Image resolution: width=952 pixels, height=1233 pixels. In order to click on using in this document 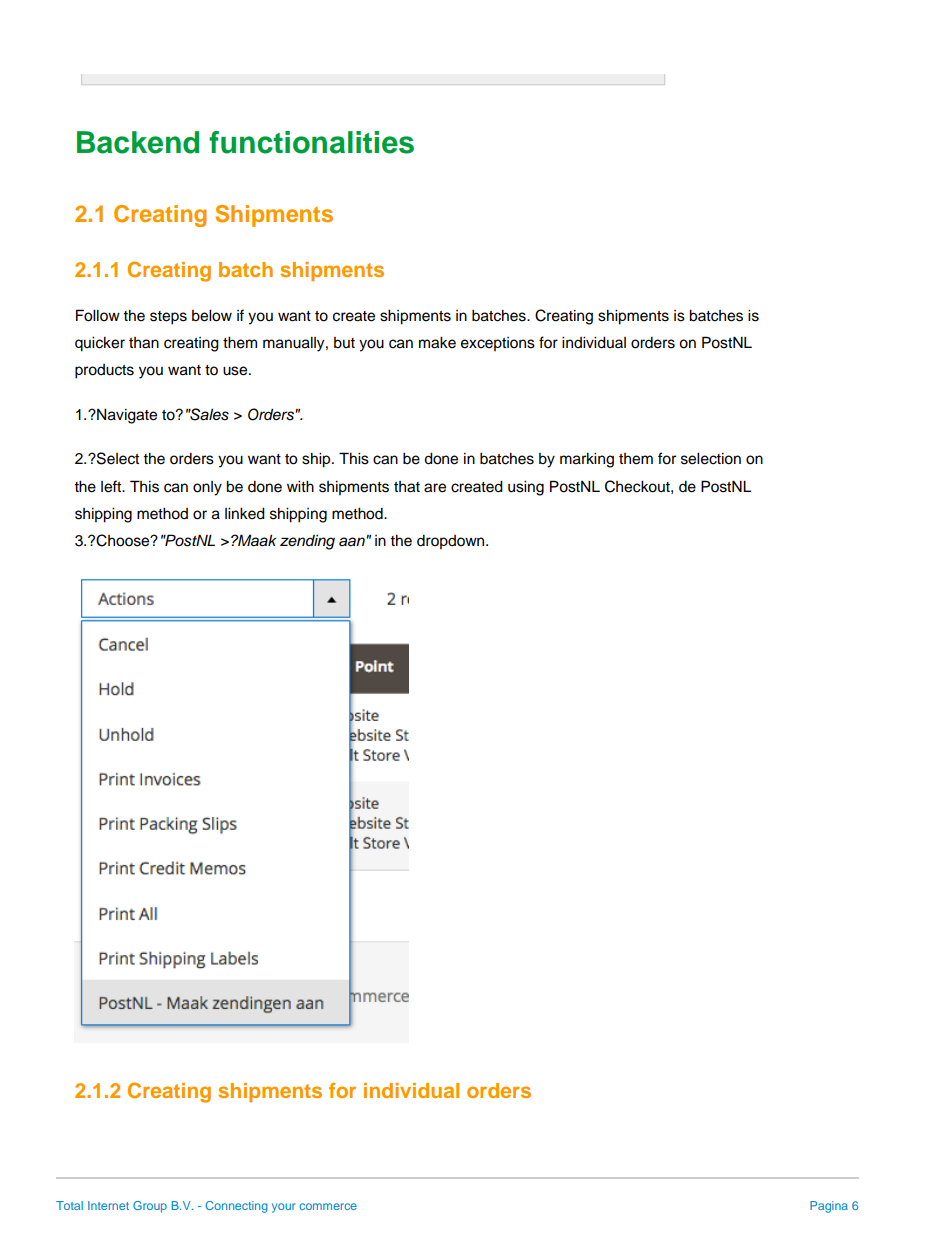, I will do `click(526, 488)`.
